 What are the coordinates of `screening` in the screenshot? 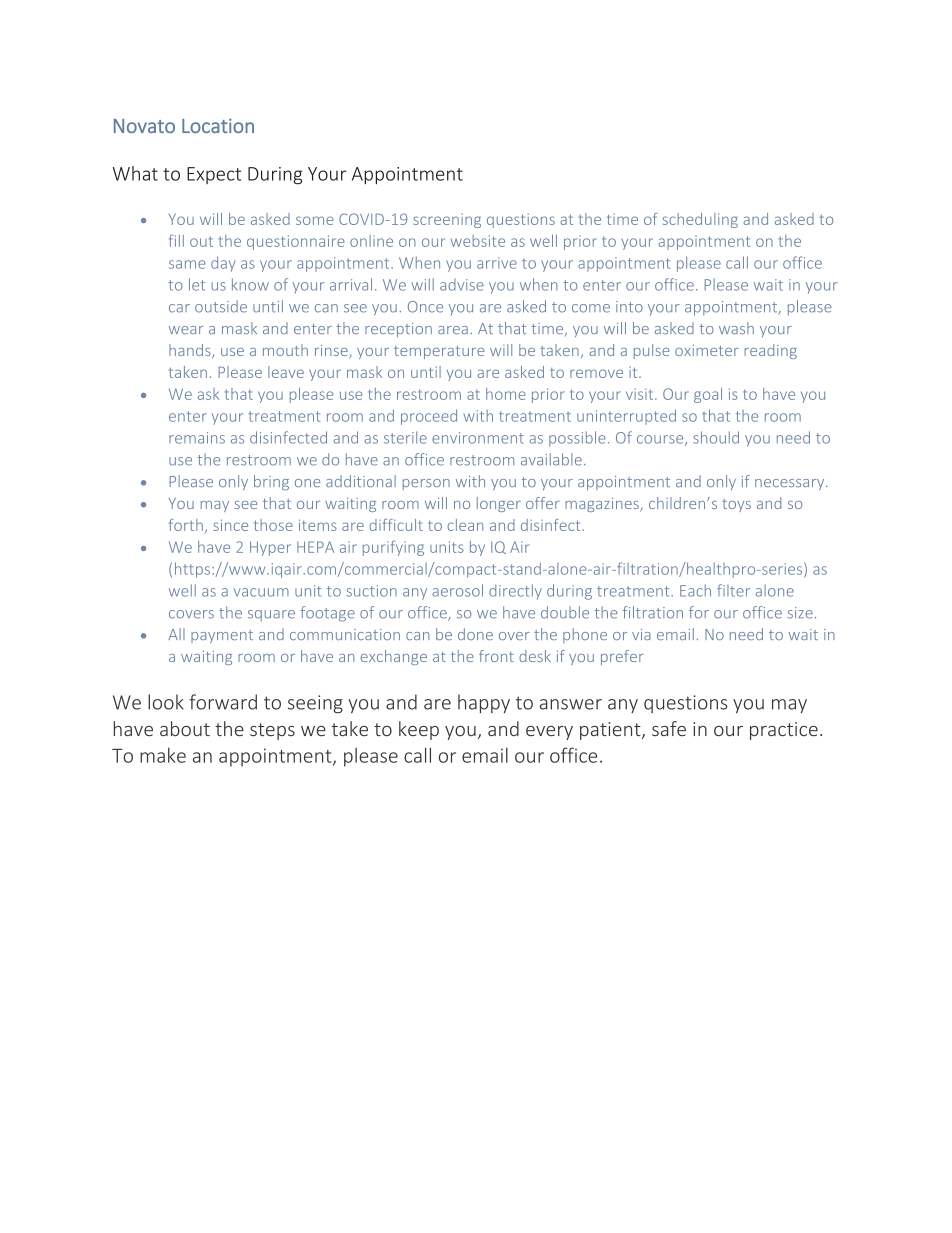 It's located at (447, 221).
